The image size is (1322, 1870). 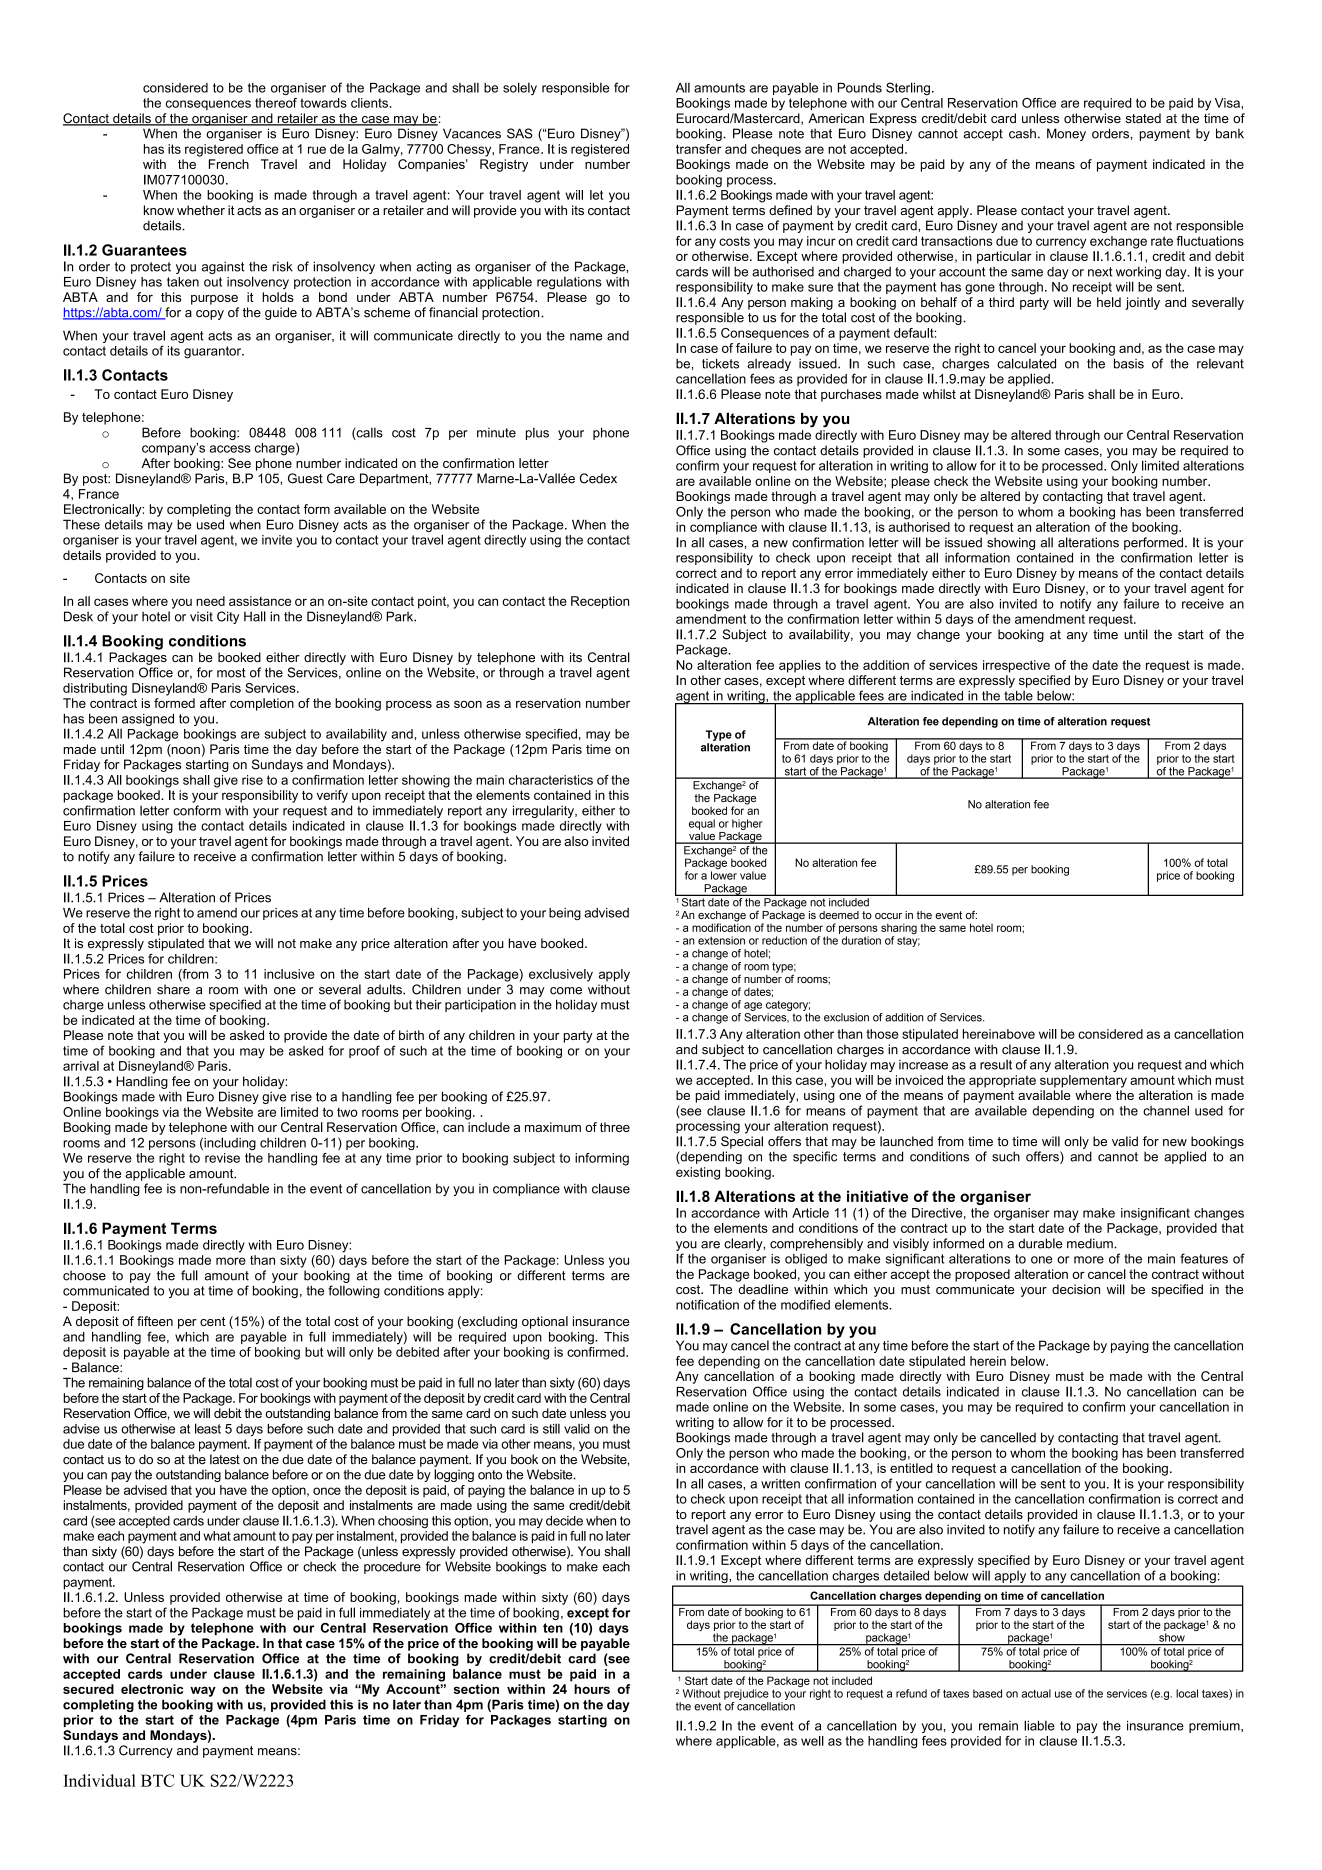 What do you see at coordinates (1091, 1243) in the screenshot?
I see `medium` at bounding box center [1091, 1243].
